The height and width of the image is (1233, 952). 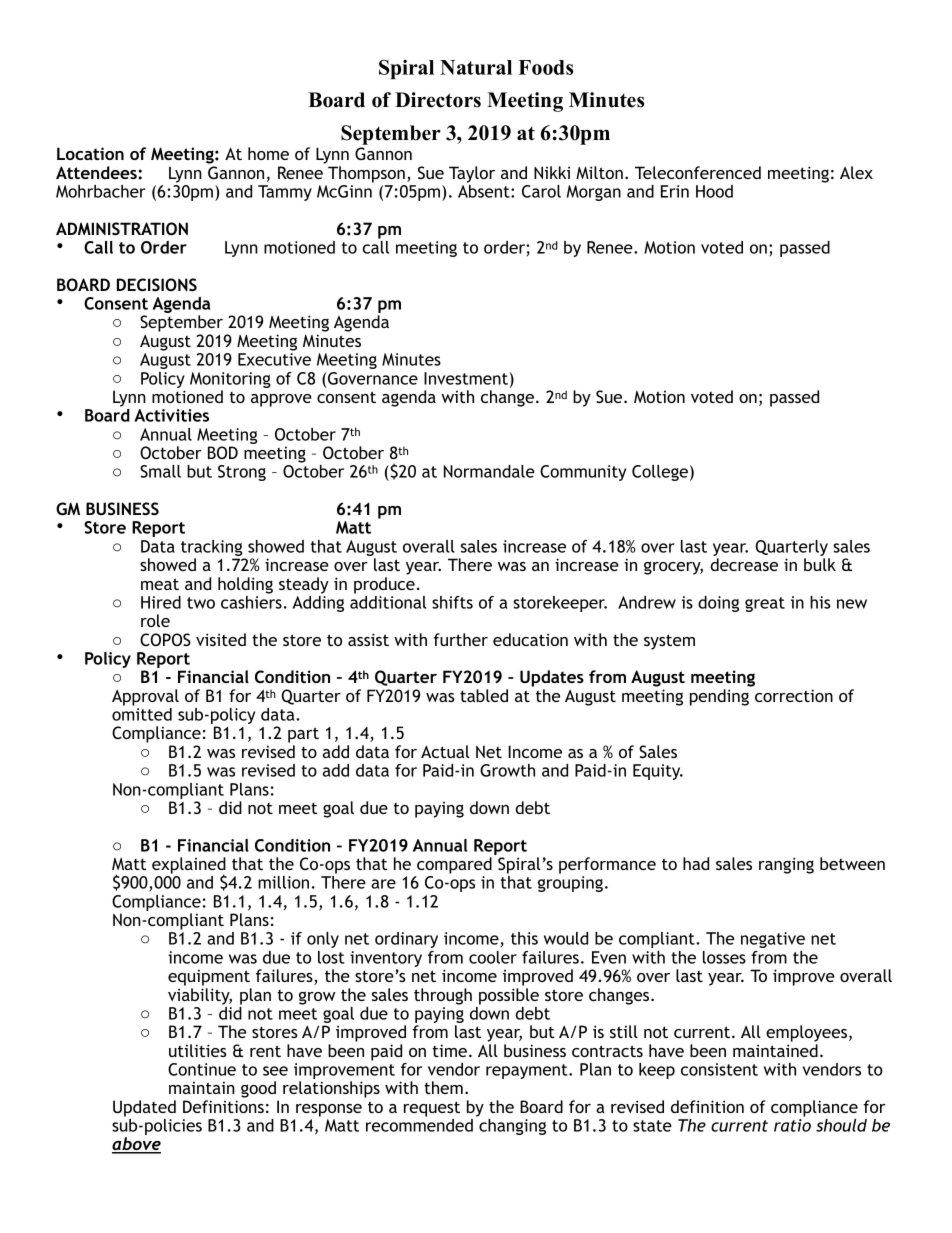 I want to click on Investment, so click(x=466, y=378).
